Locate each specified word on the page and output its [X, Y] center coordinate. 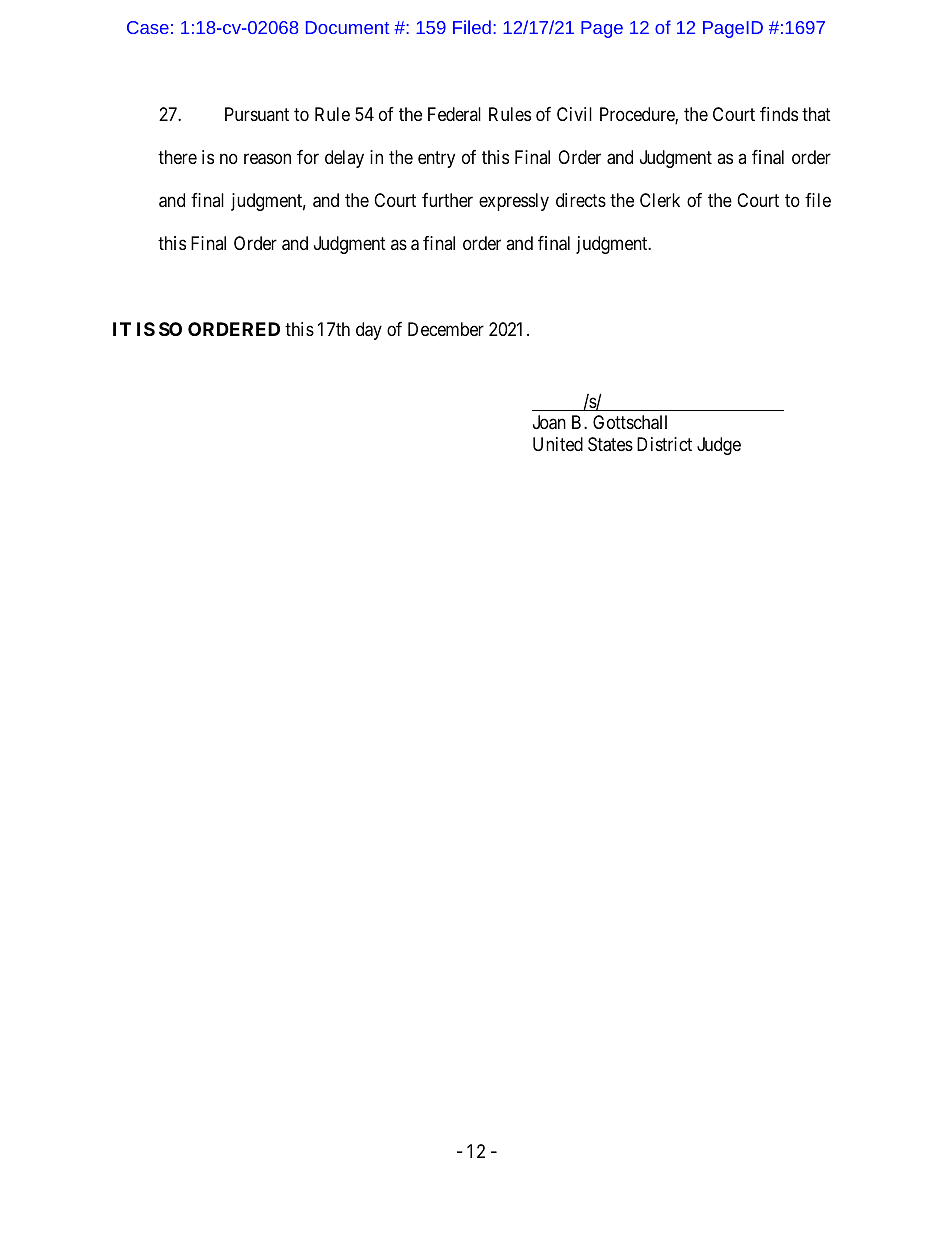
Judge [719, 446]
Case [148, 27]
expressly [514, 202]
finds [779, 114]
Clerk [660, 200]
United [558, 444]
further [447, 200]
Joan [549, 422]
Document [347, 27]
